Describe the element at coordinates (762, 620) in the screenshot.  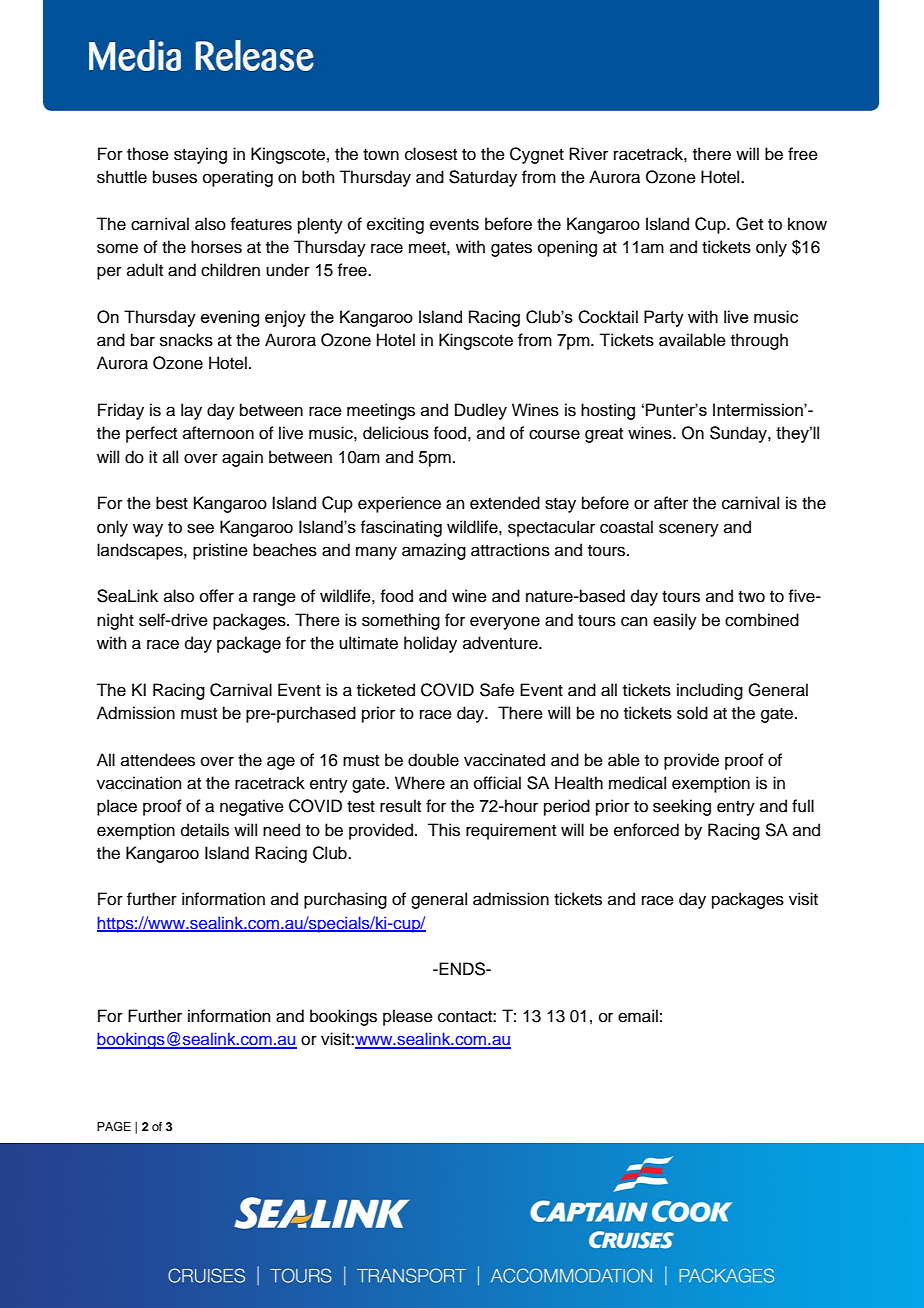
I see `combined` at that location.
